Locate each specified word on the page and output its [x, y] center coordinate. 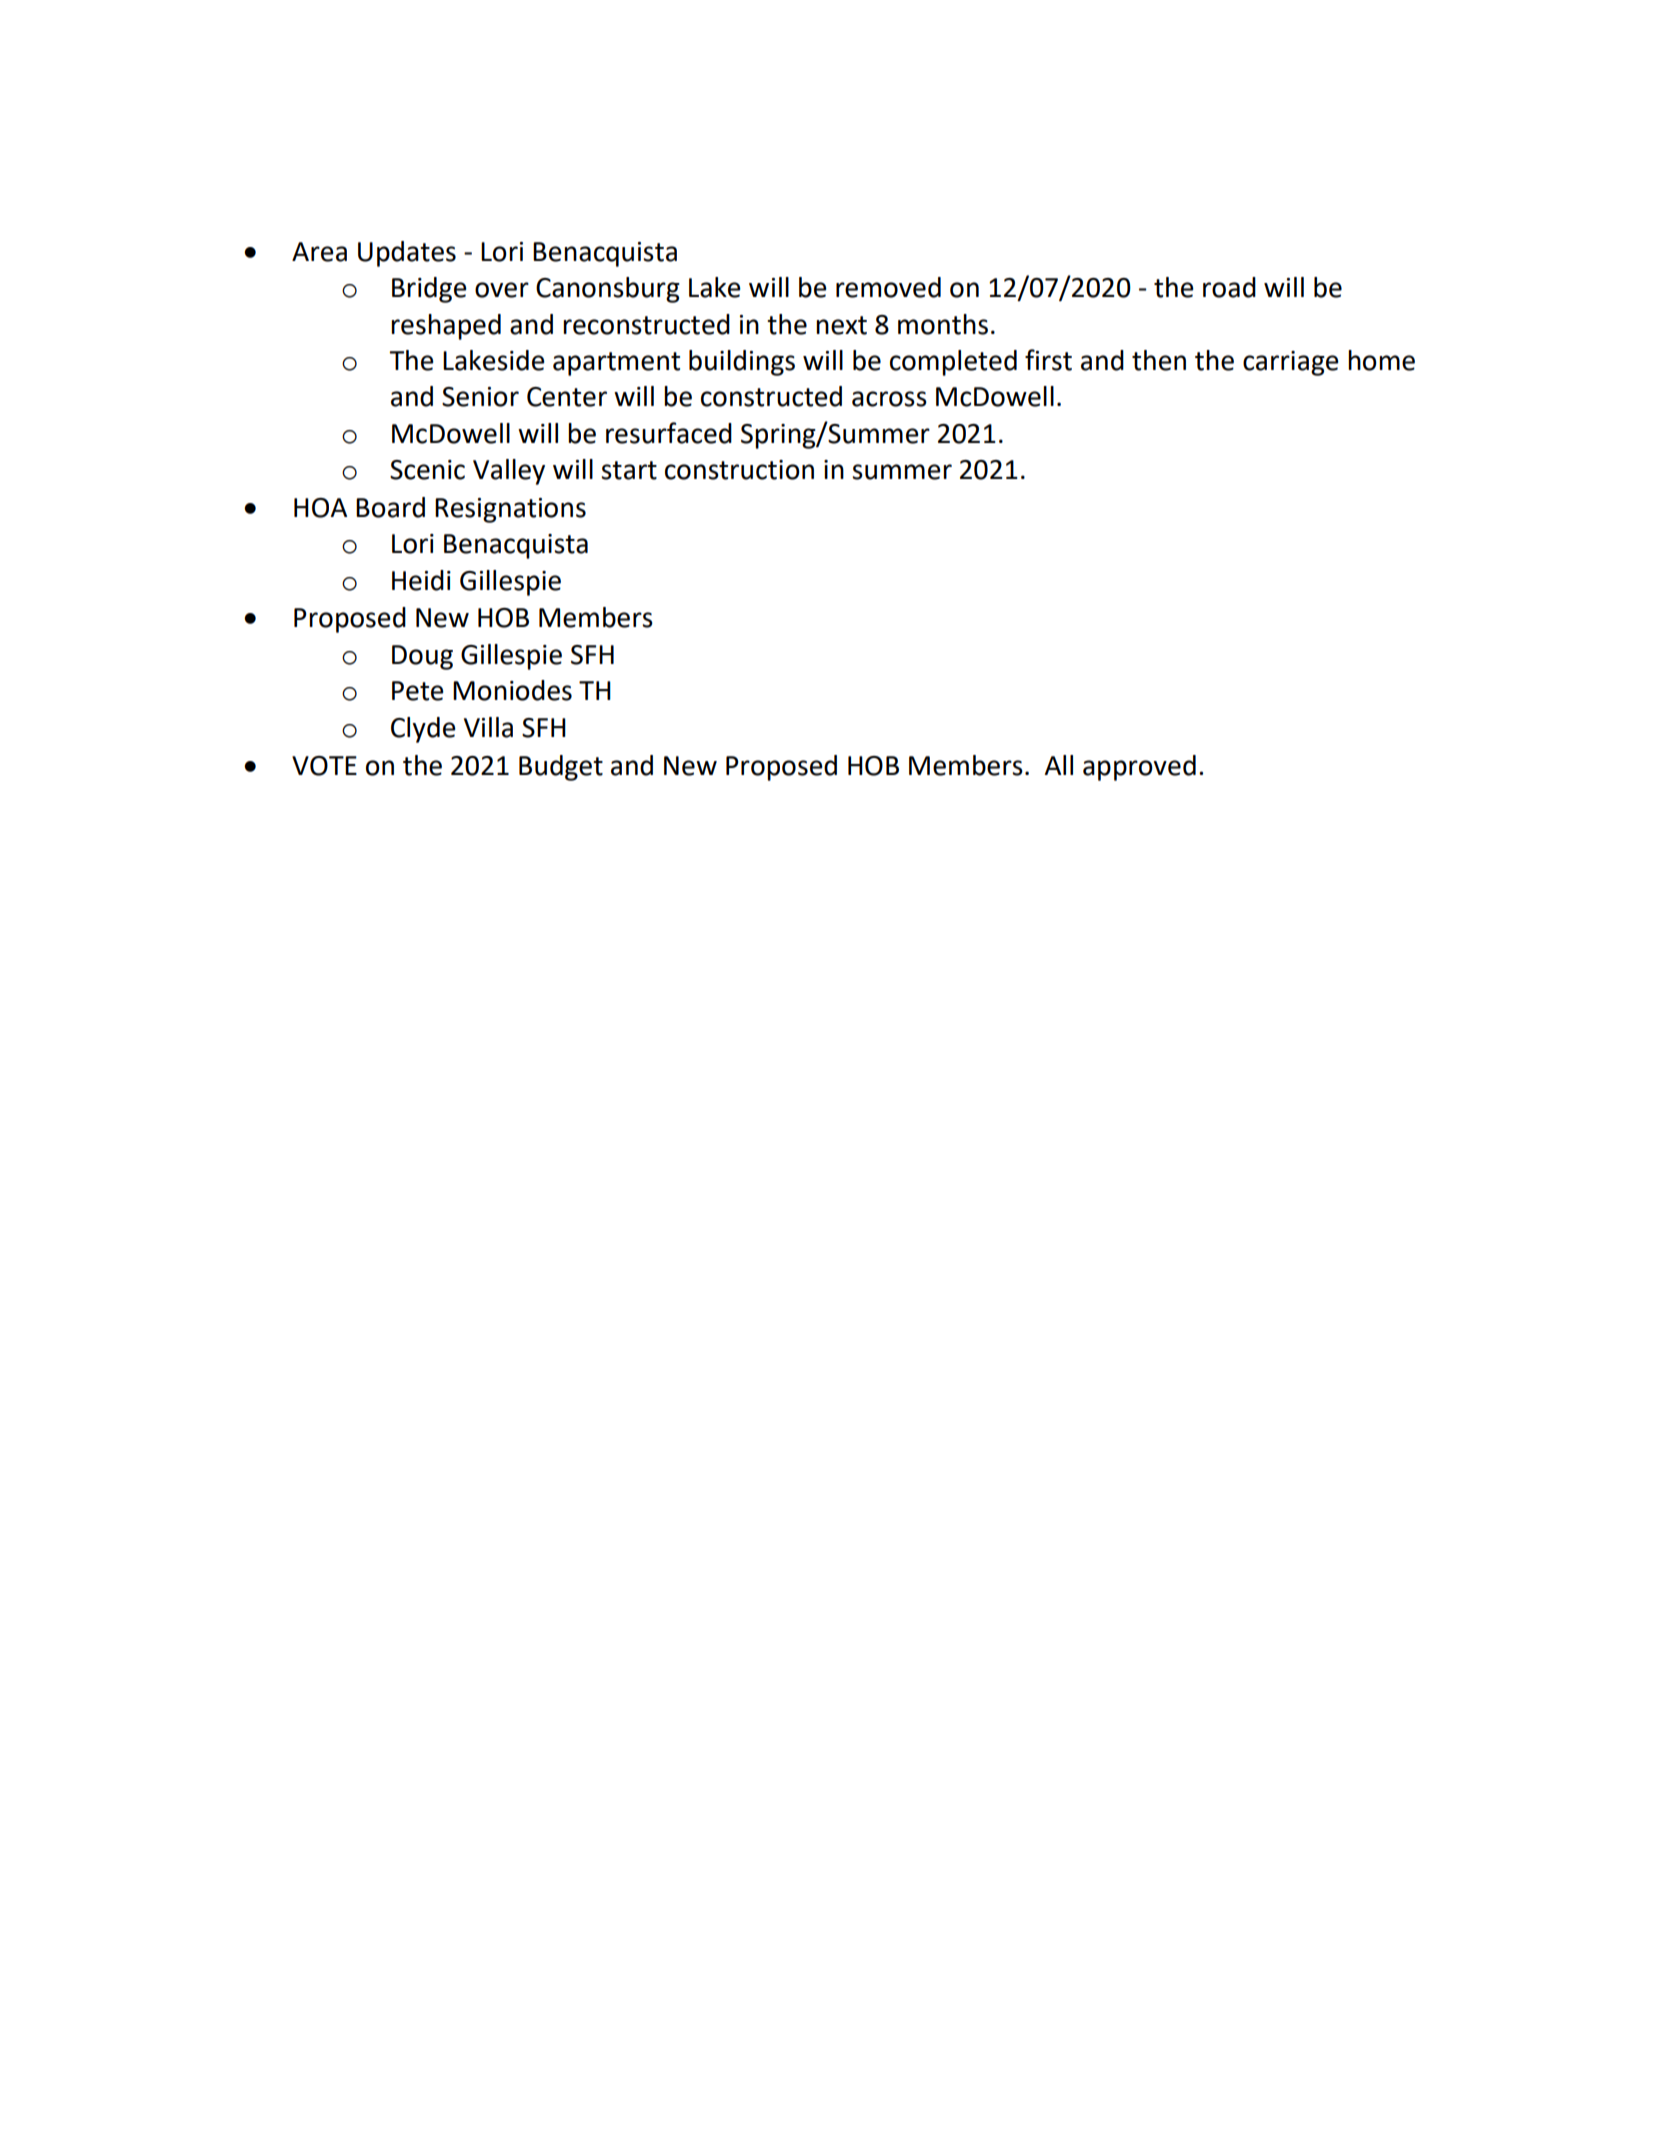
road [1229, 287]
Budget [561, 768]
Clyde [423, 730]
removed [888, 287]
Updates [407, 254]
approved [1139, 768]
